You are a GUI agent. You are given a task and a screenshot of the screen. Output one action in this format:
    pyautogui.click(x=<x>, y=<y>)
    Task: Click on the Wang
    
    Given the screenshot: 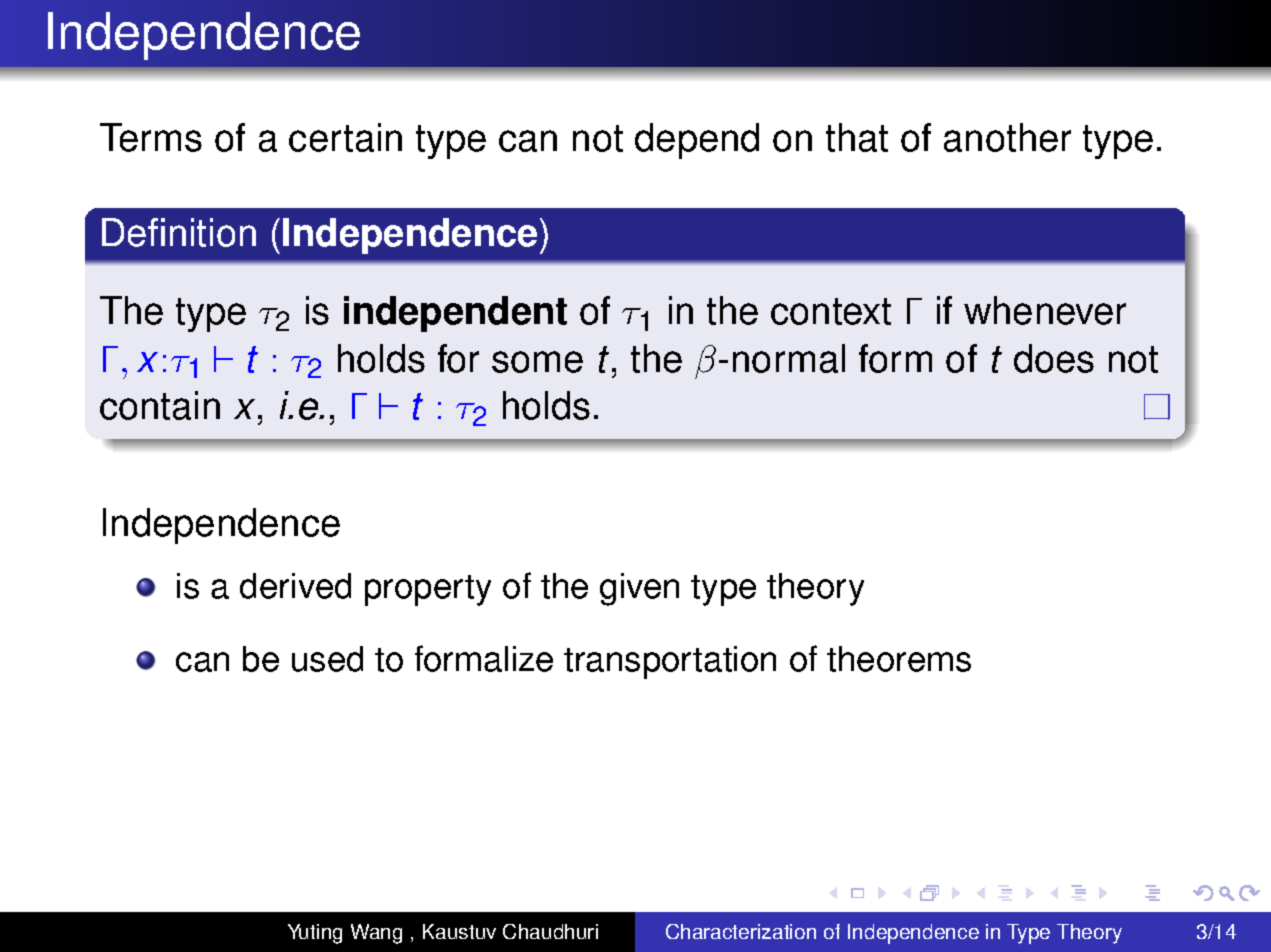 What is the action you would take?
    pyautogui.click(x=376, y=934)
